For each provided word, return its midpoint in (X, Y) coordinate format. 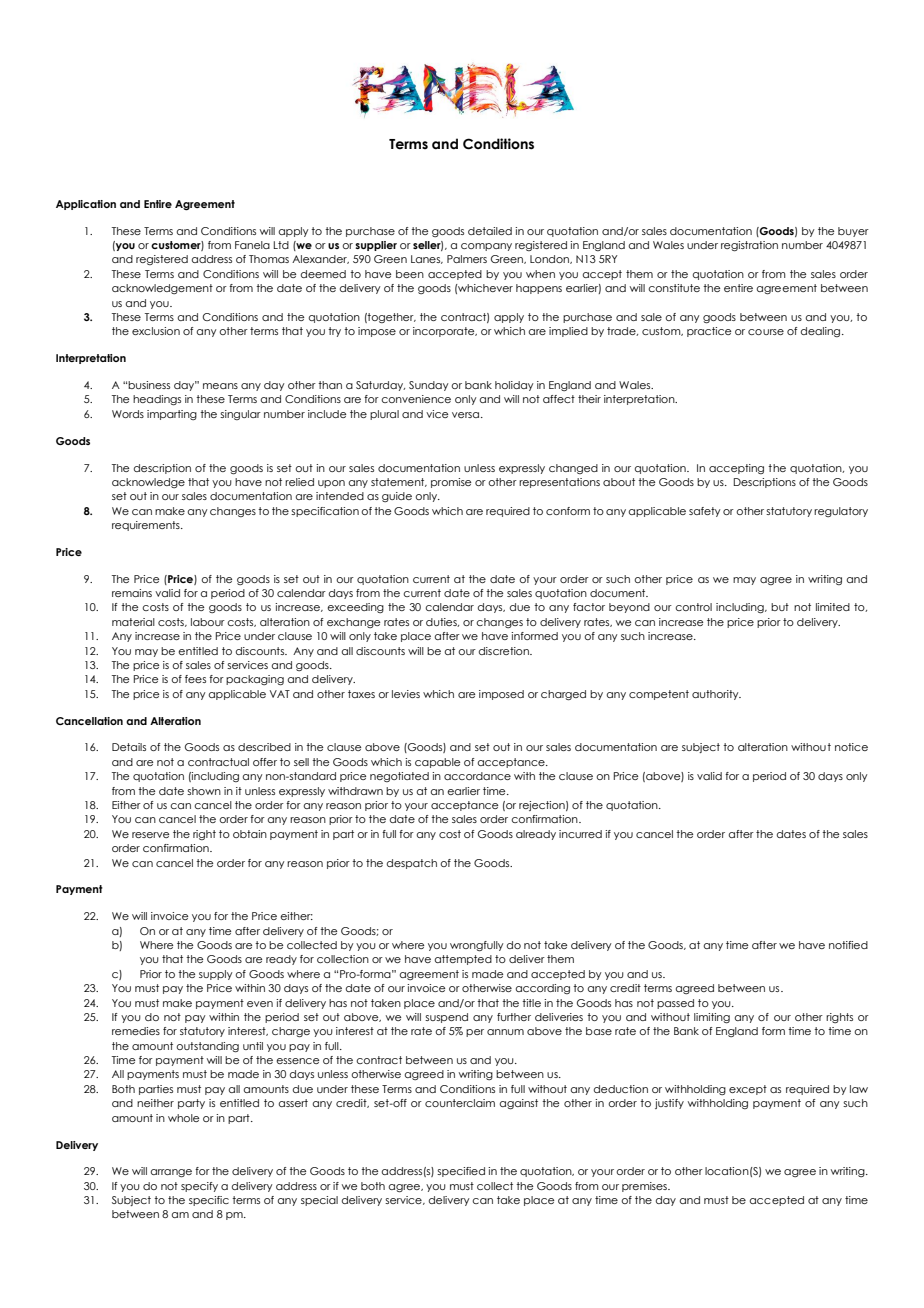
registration (749, 246)
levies (406, 694)
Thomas (269, 259)
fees (195, 679)
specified (461, 1172)
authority (716, 695)
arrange (171, 1173)
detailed (490, 231)
